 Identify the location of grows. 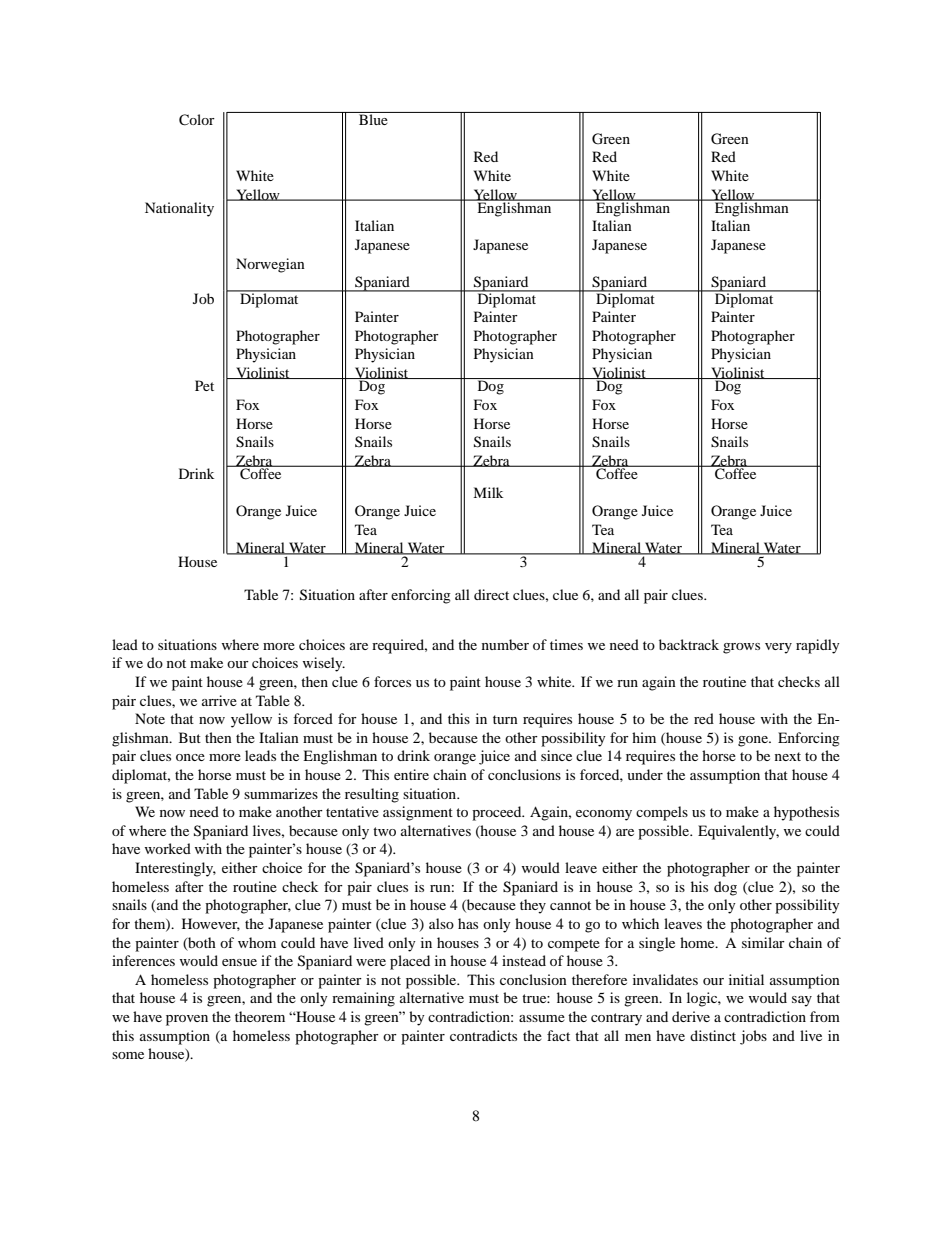
(741, 648).
